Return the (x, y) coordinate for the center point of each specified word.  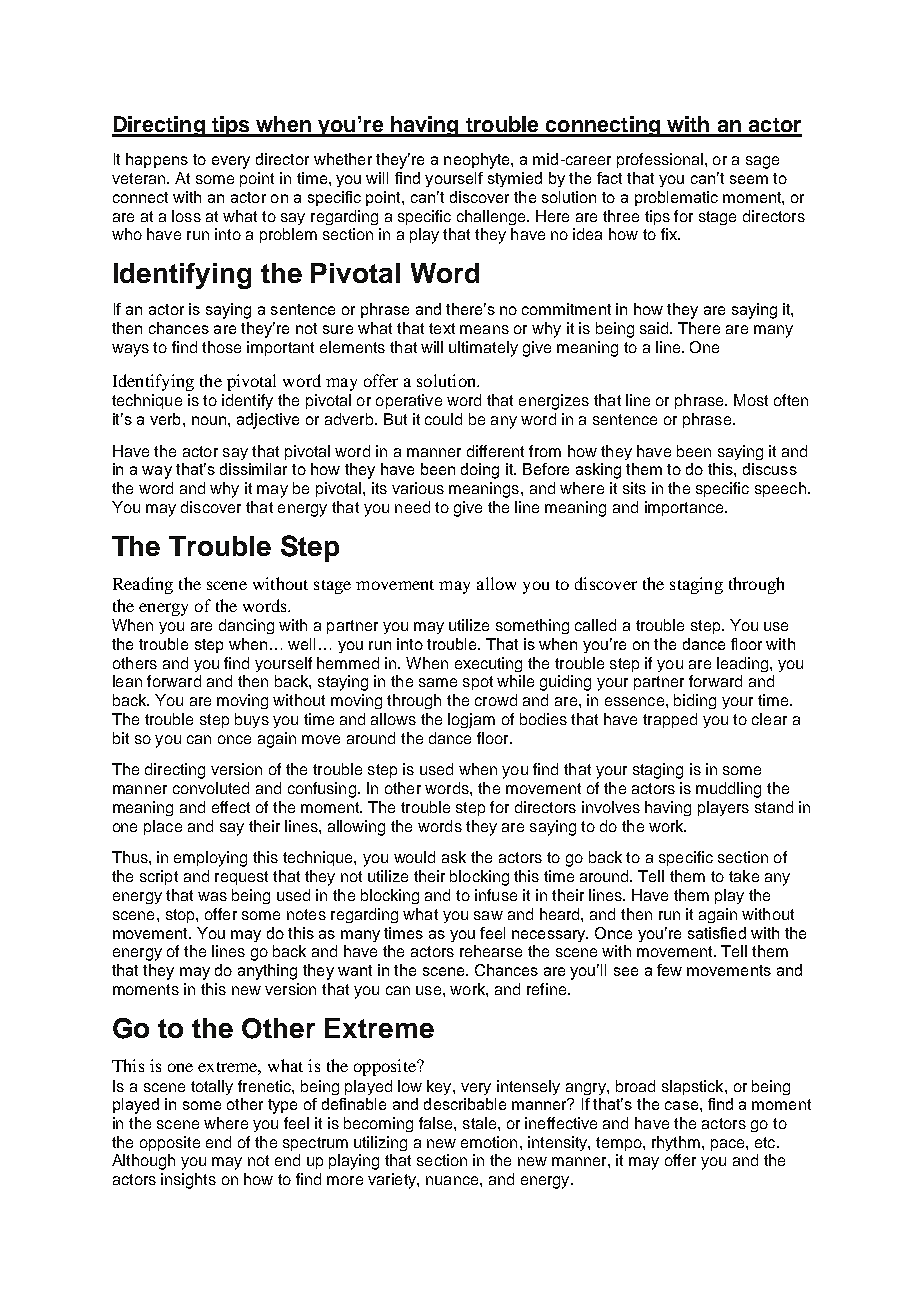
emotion (489, 1142)
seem (749, 179)
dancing (246, 626)
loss (186, 216)
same (438, 682)
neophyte (478, 161)
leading (742, 664)
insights (188, 1181)
